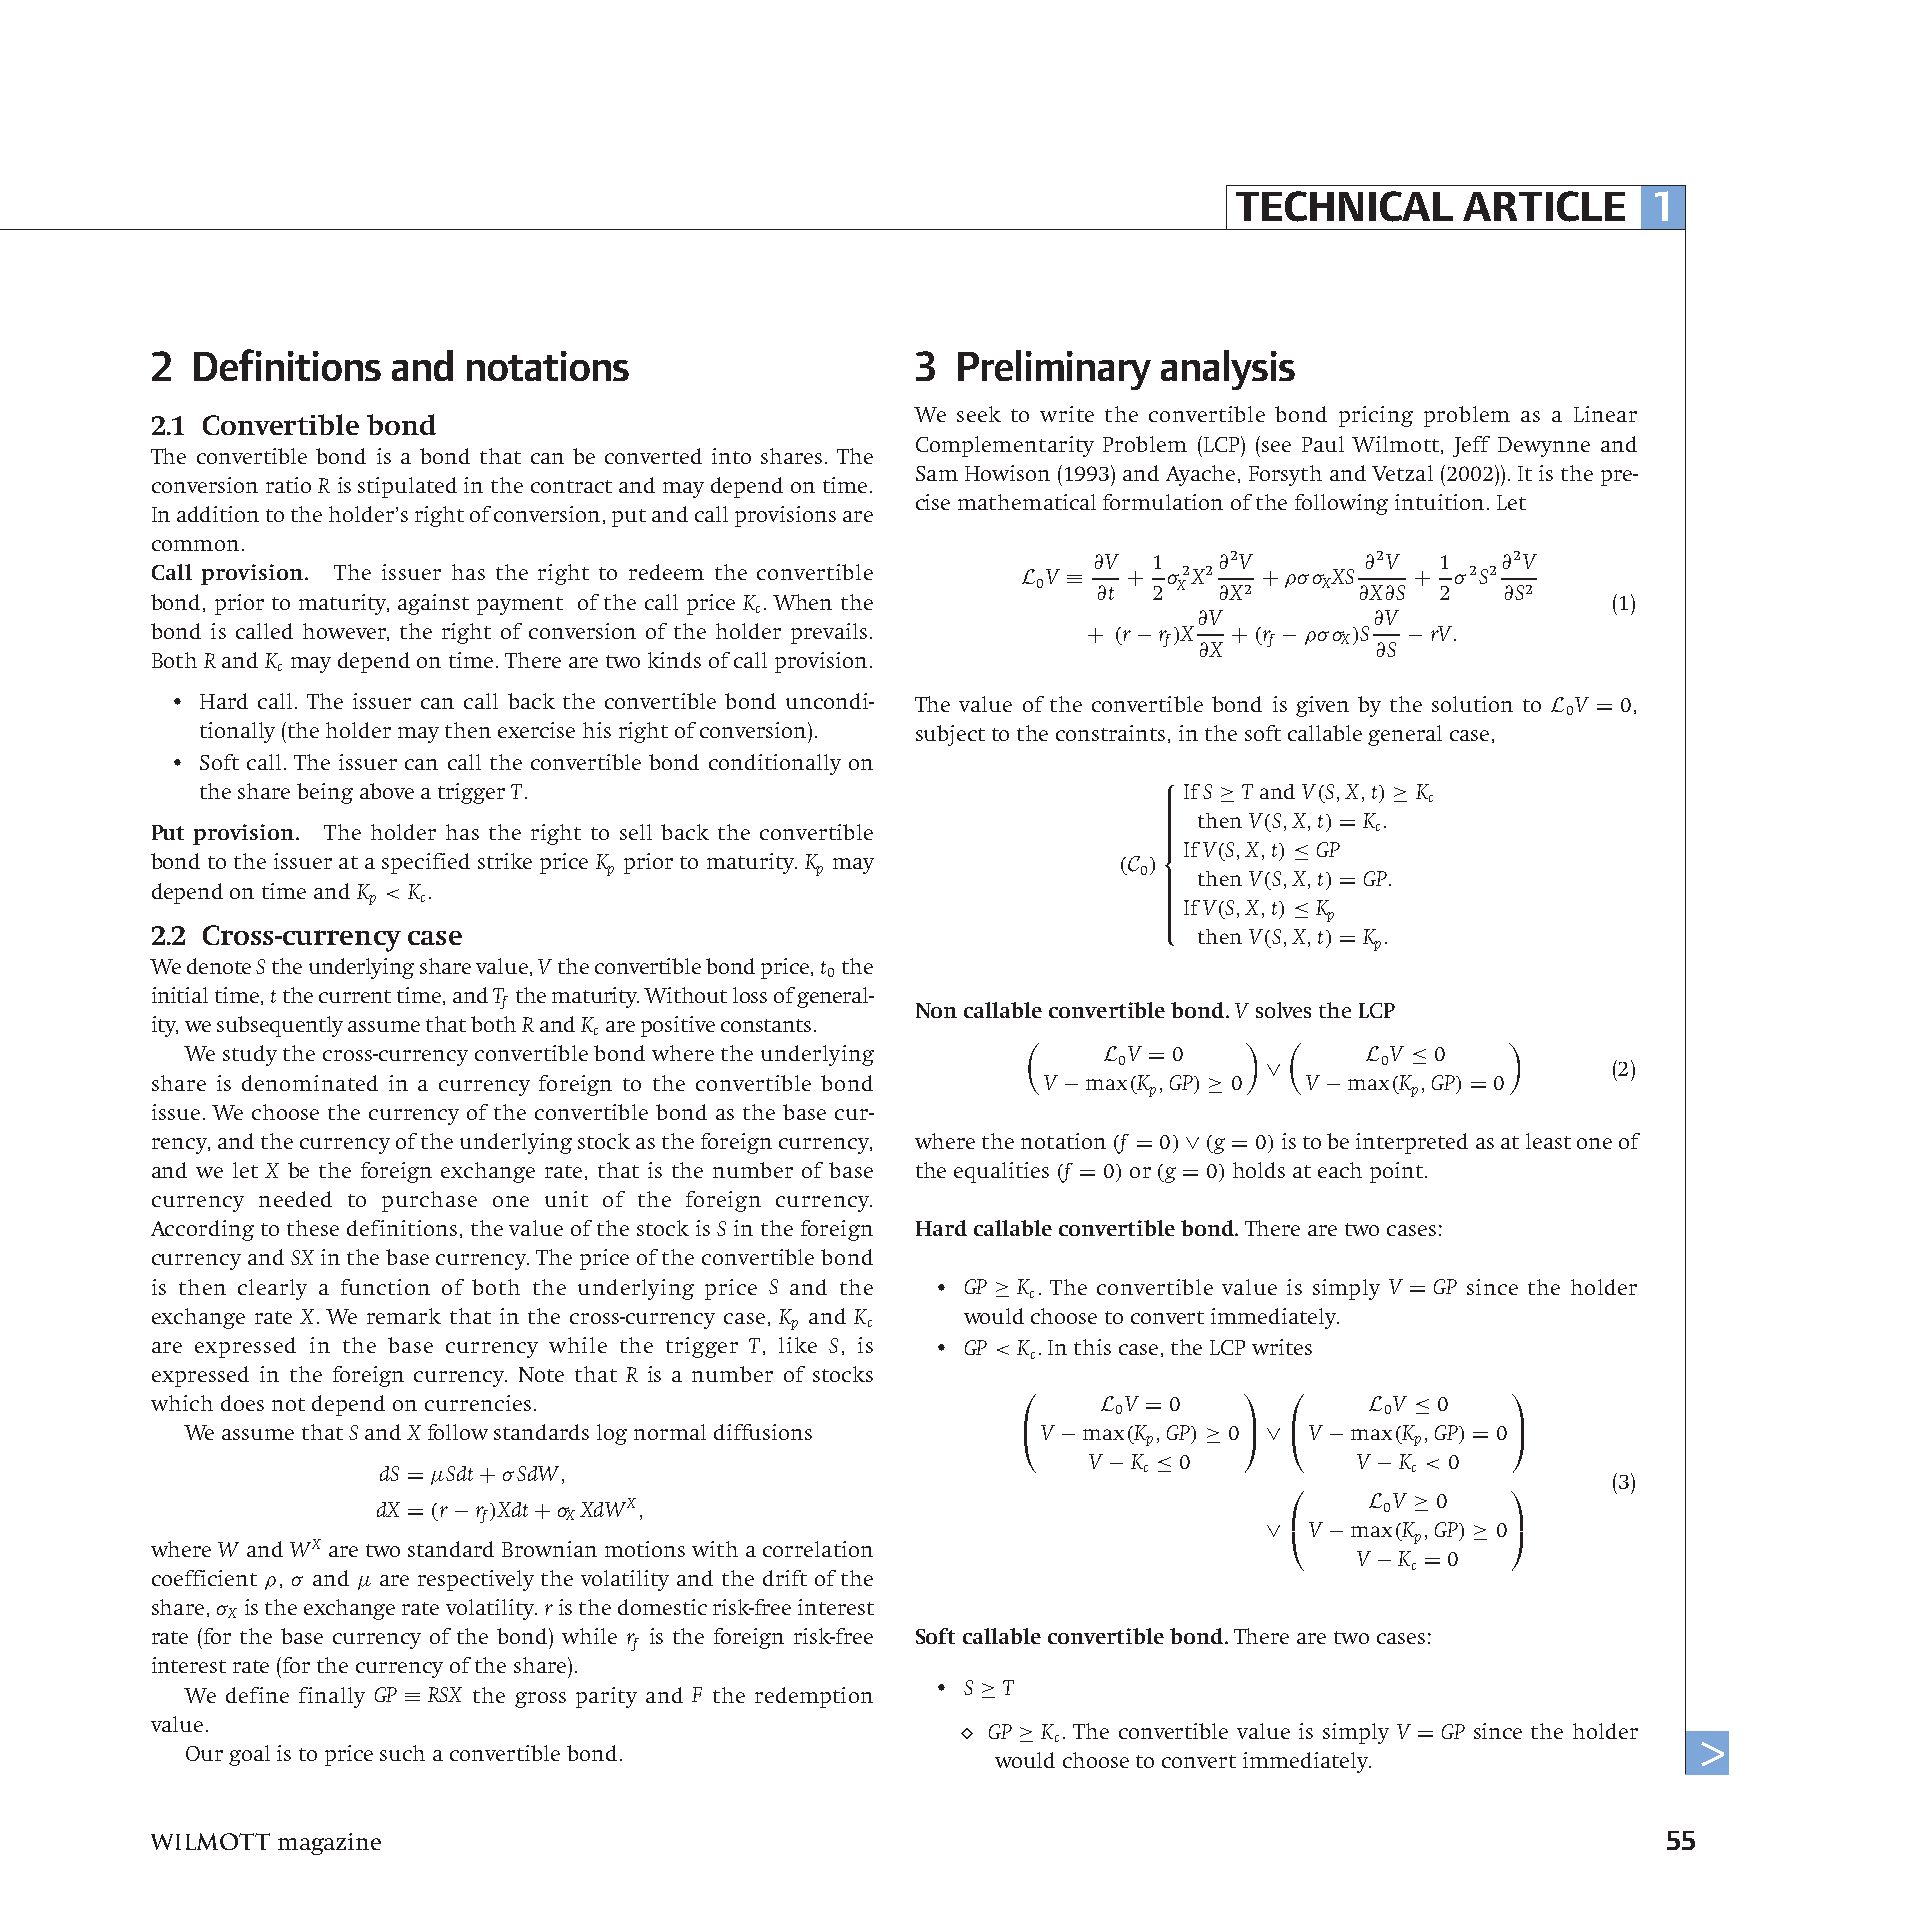 The image size is (1926, 1926). I want to click on point, so click(1396, 1172).
